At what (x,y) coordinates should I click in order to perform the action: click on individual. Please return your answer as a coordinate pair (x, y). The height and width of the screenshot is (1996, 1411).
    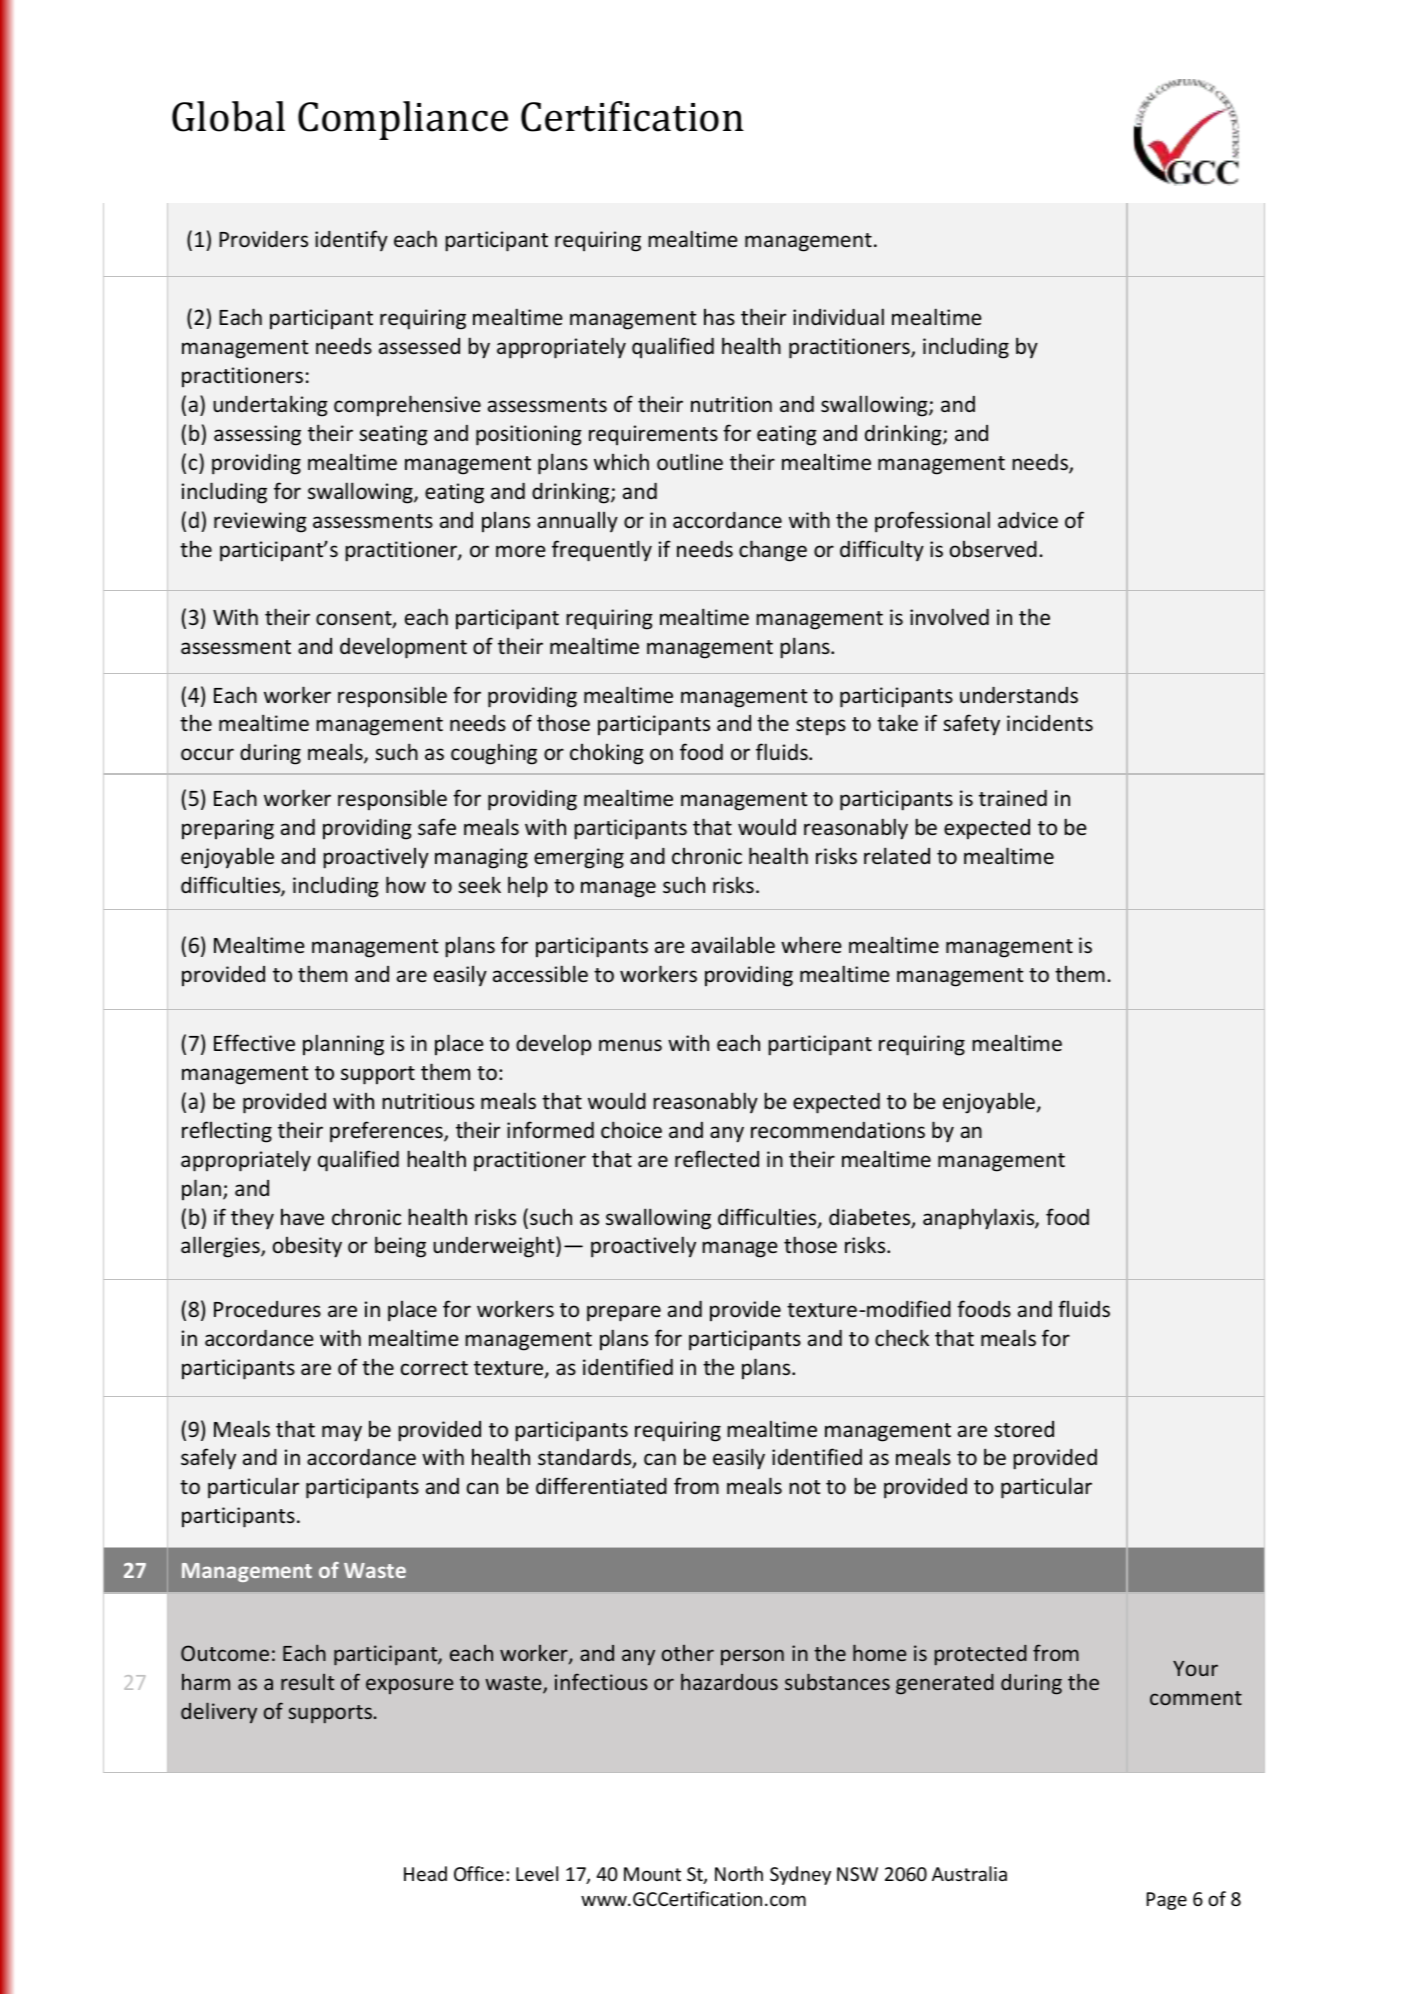
    Looking at the image, I should click on (838, 316).
